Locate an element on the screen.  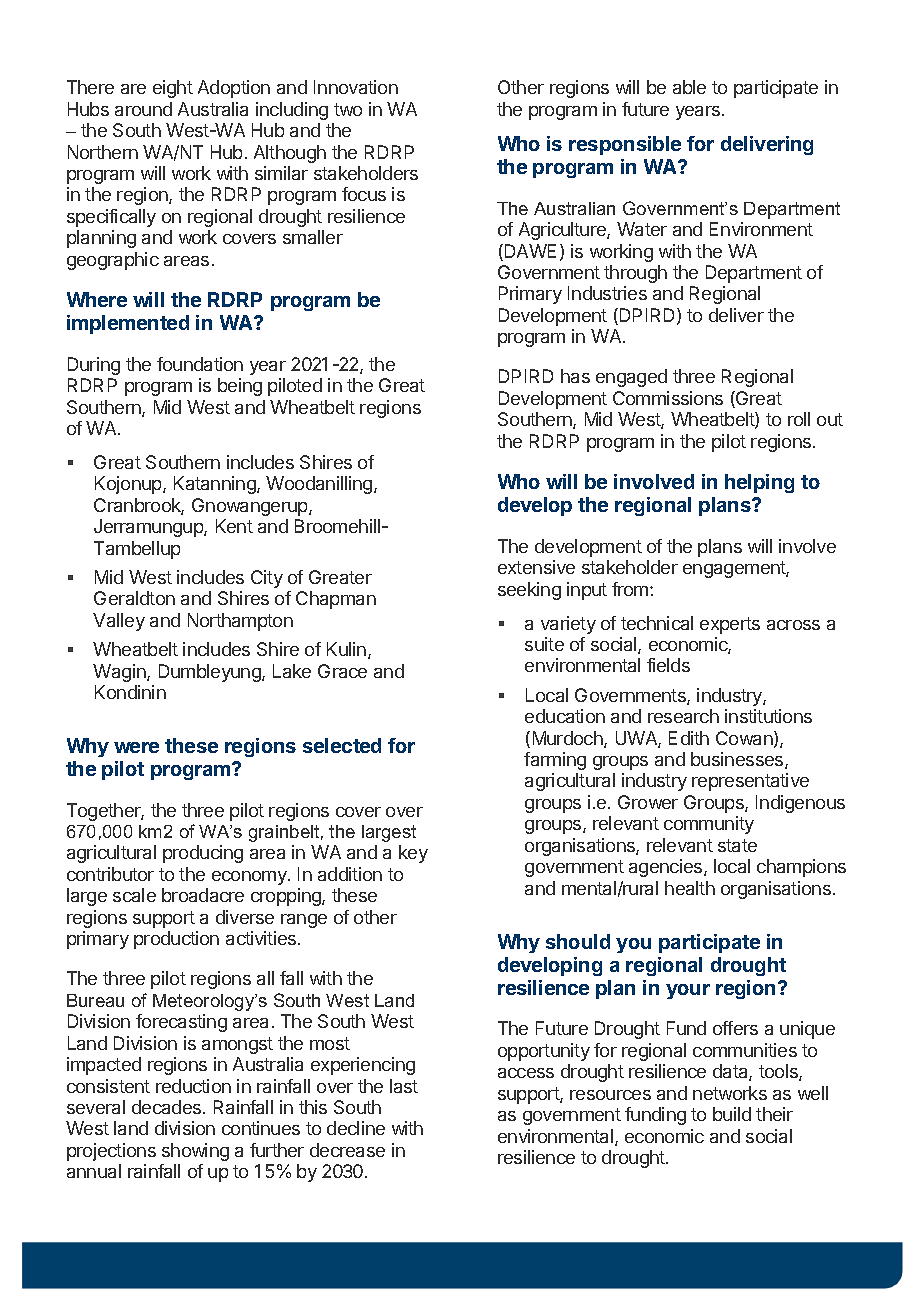
able is located at coordinates (689, 87).
